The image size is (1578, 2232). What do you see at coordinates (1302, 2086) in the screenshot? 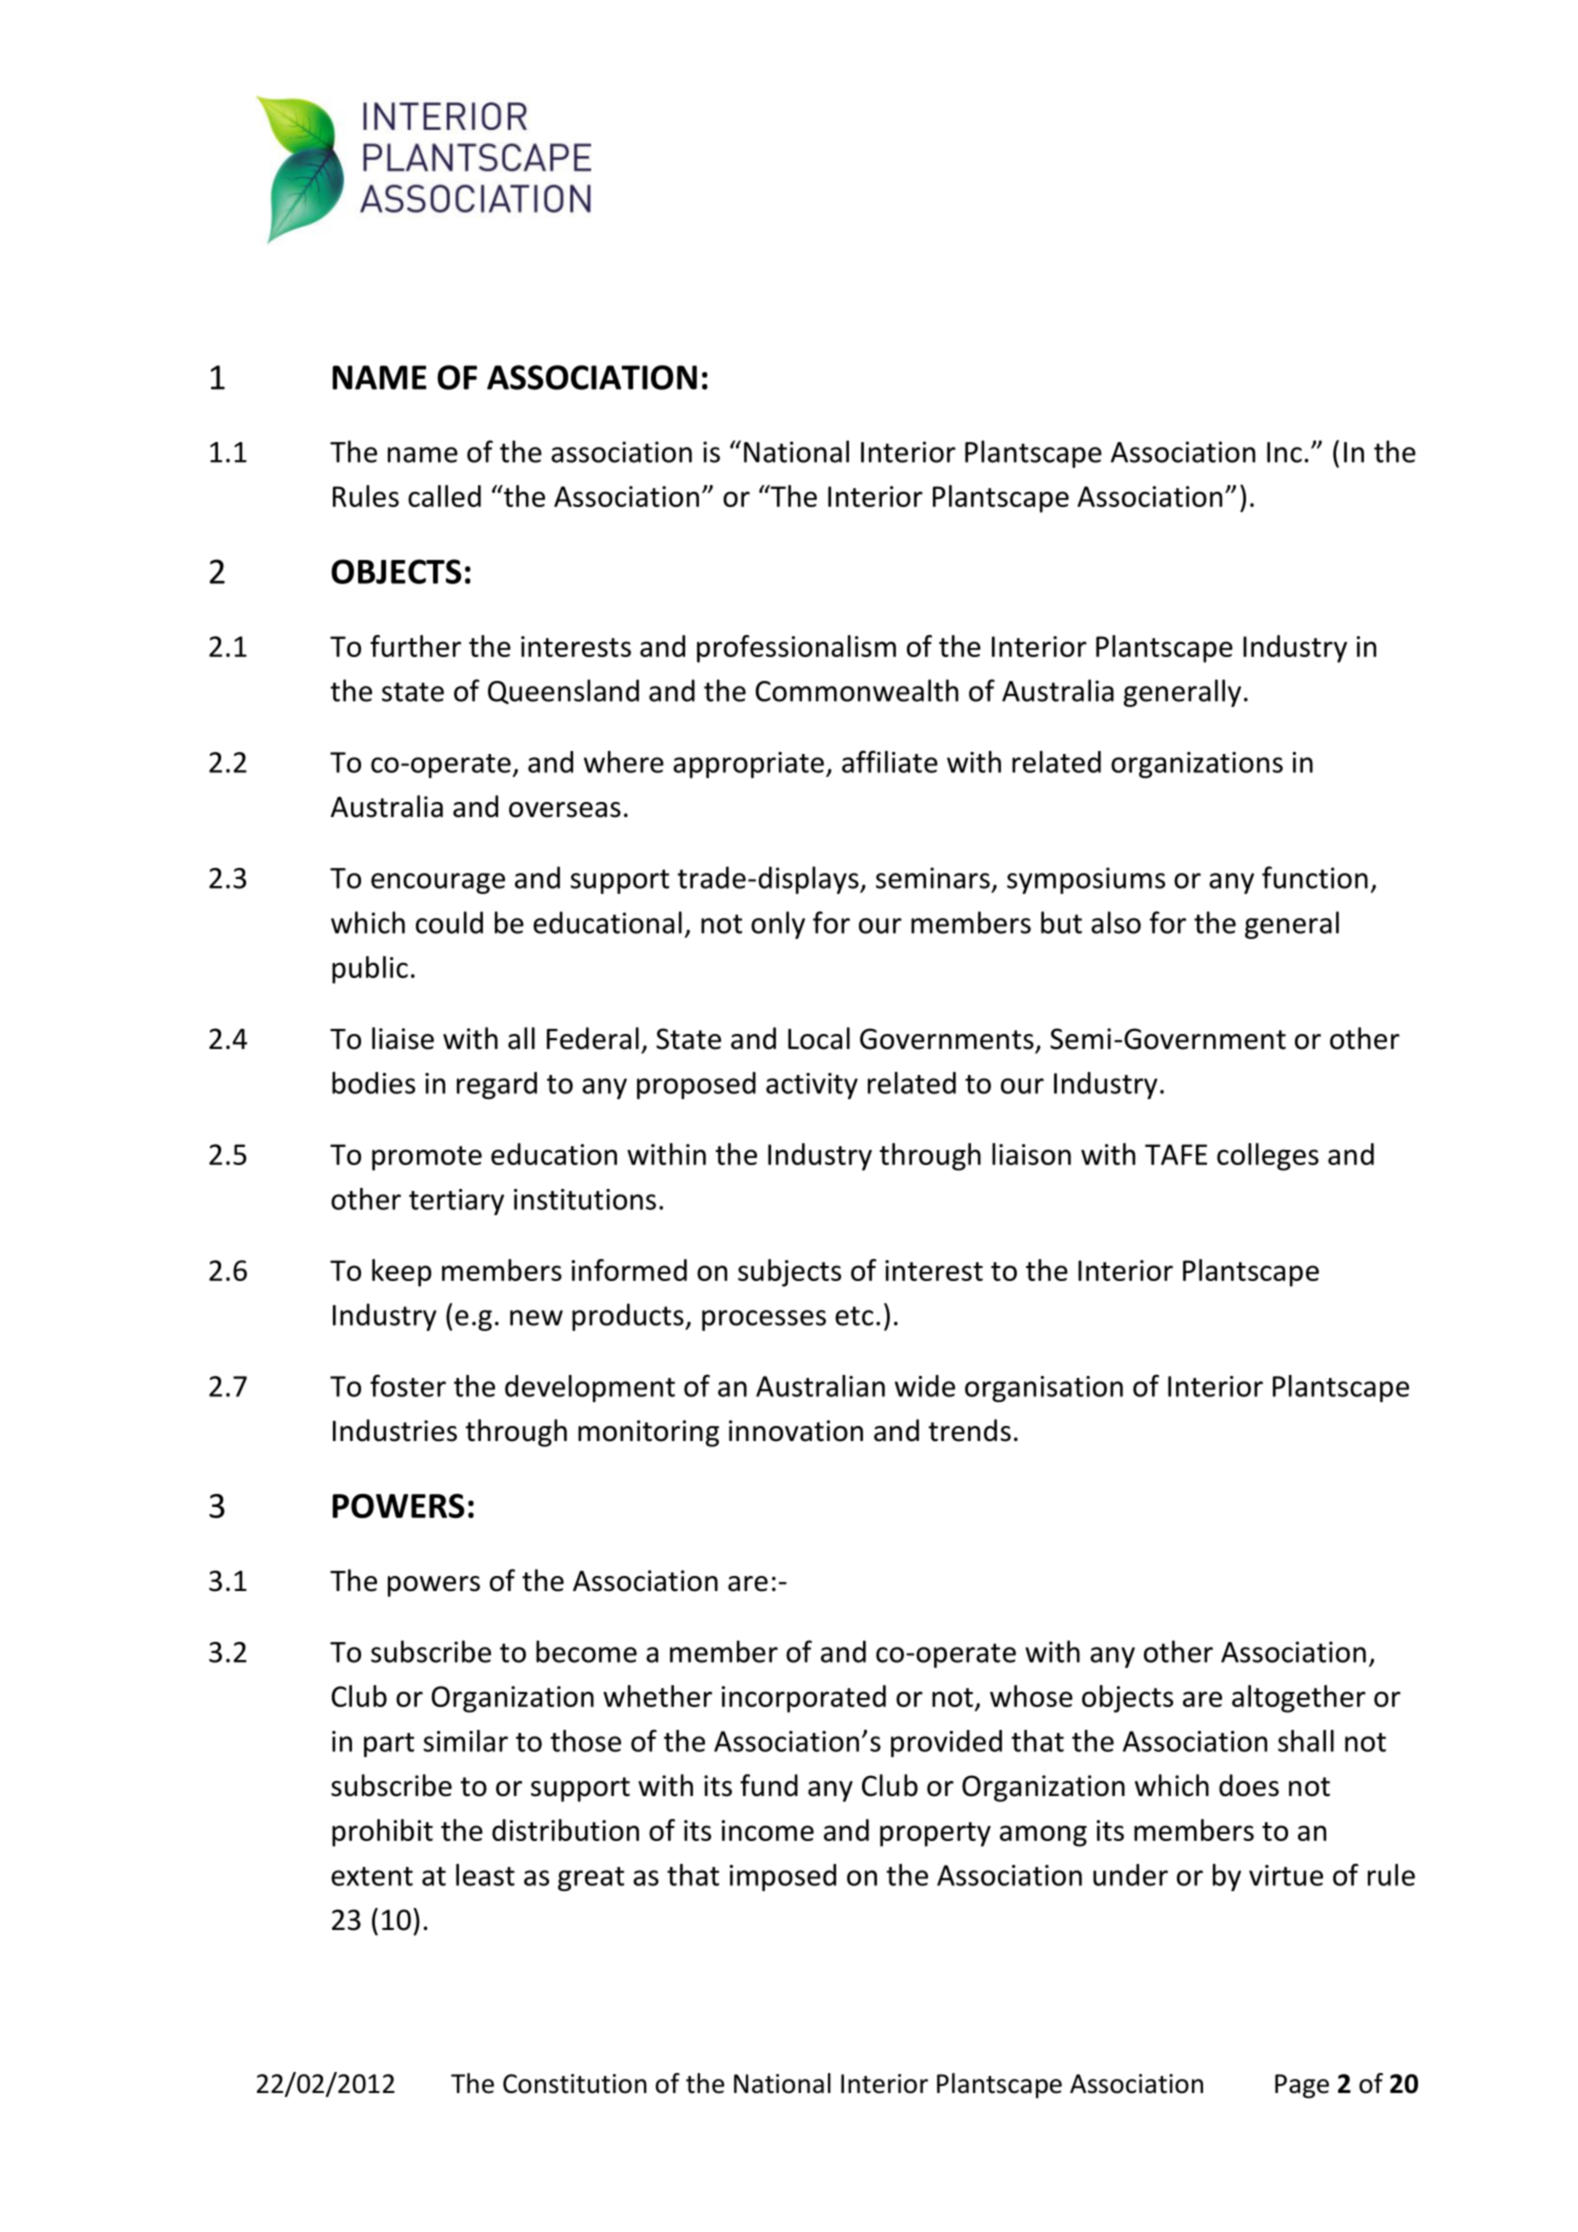
I see `Page` at bounding box center [1302, 2086].
